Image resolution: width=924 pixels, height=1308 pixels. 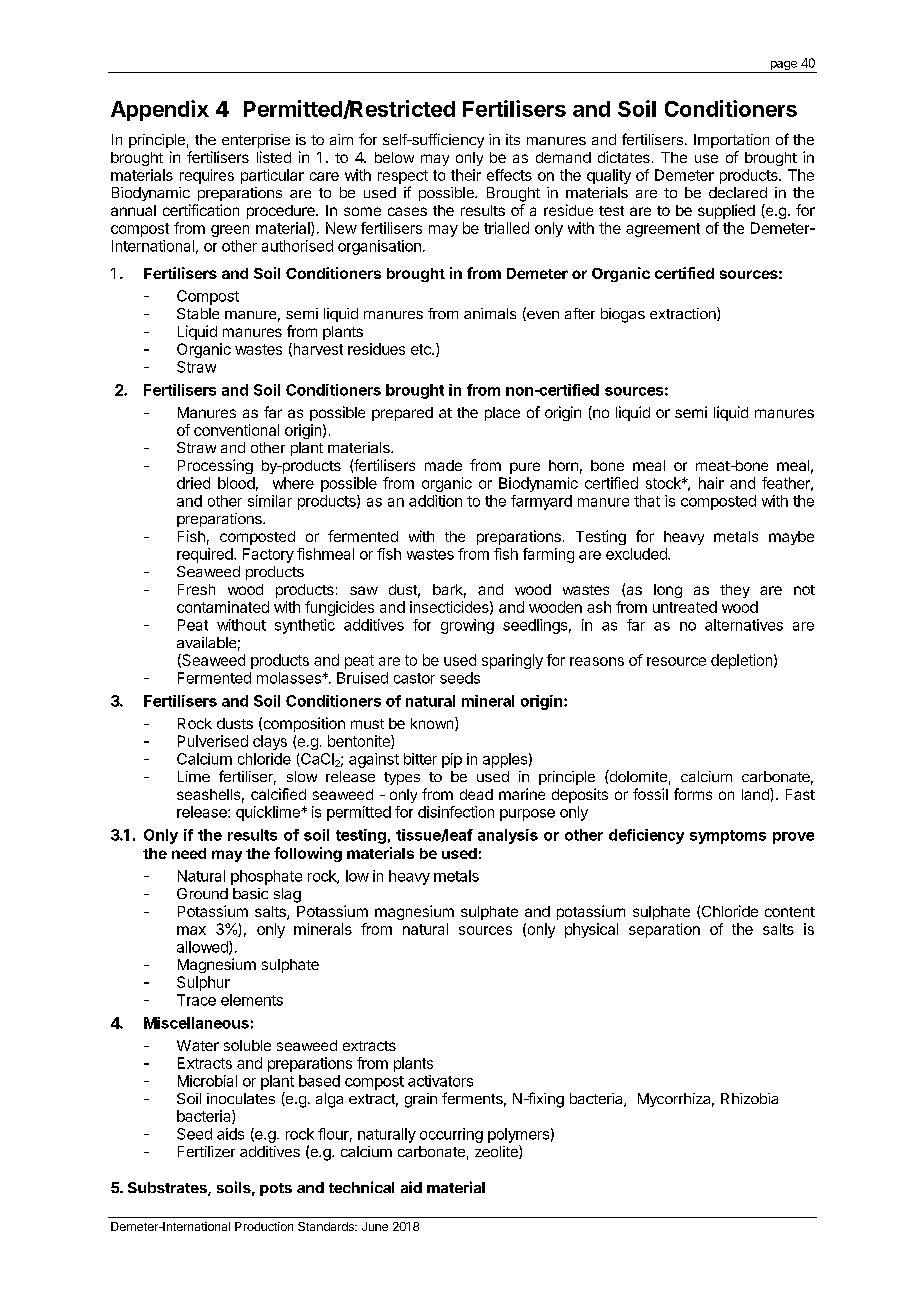 What do you see at coordinates (168, 1189) in the screenshot?
I see `Substrates` at bounding box center [168, 1189].
